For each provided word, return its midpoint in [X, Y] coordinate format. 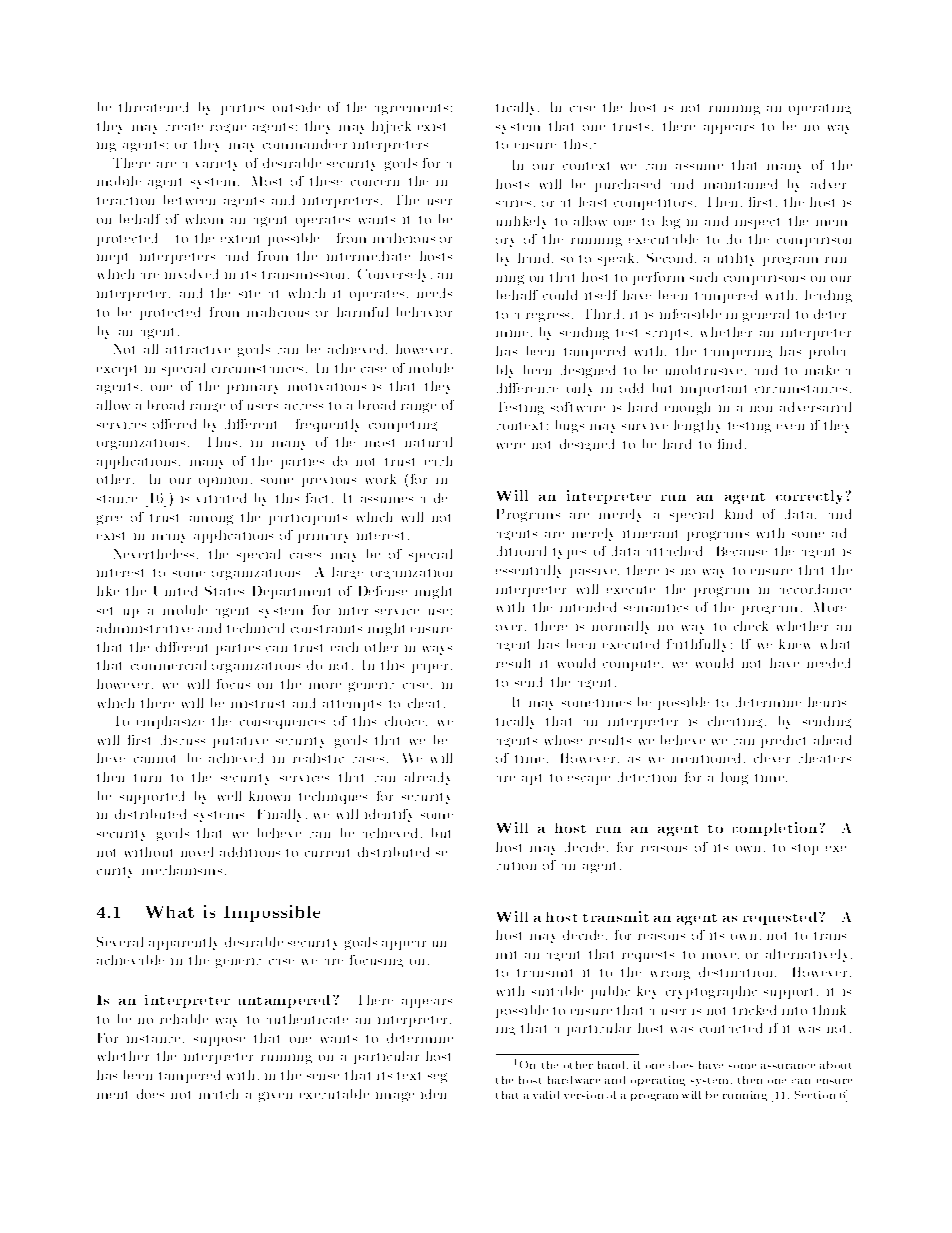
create [184, 127]
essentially [528, 571]
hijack [391, 127]
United [175, 591]
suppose [219, 1041]
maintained [740, 184]
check [751, 626]
